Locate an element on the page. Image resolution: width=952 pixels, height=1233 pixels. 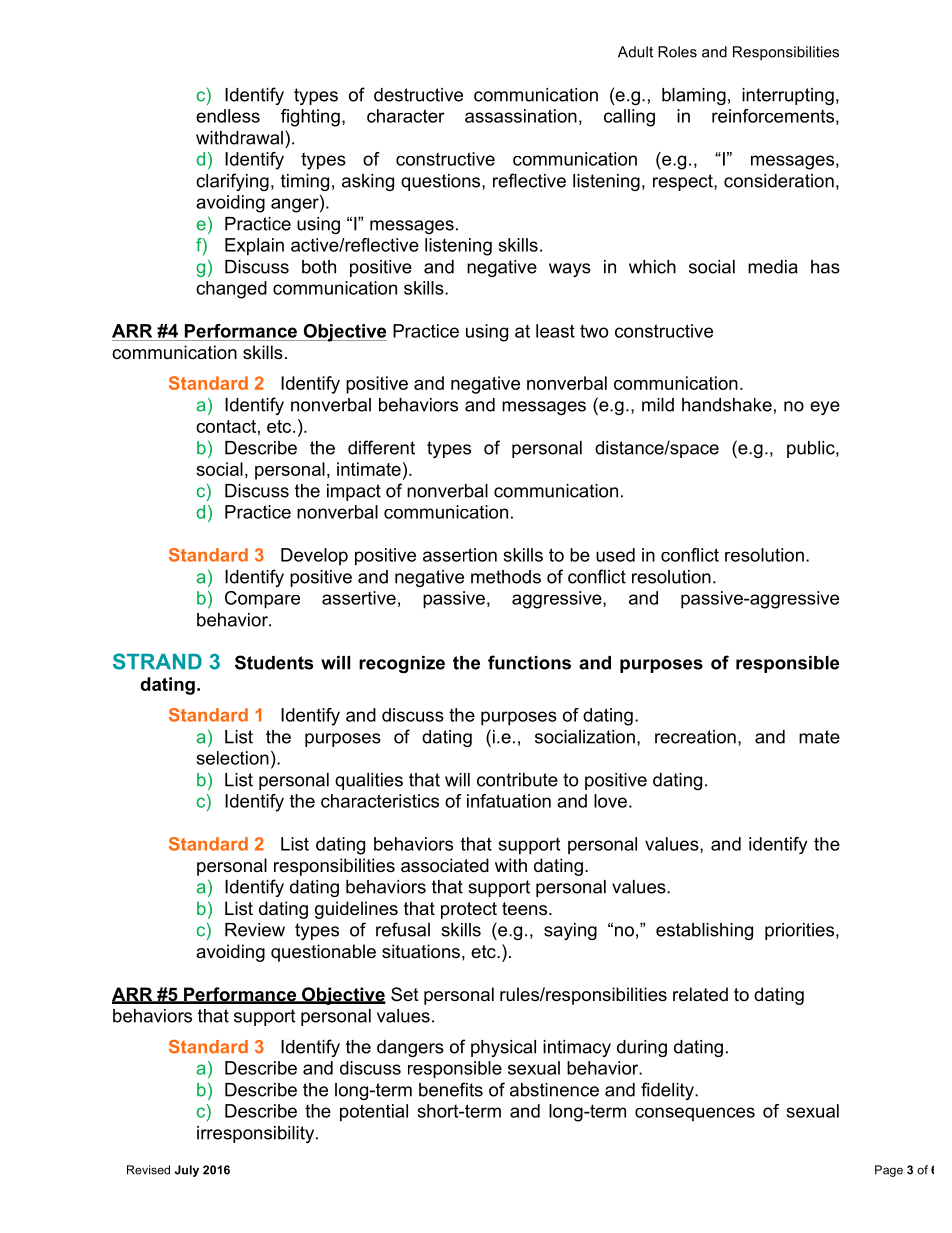
endless is located at coordinates (228, 116).
